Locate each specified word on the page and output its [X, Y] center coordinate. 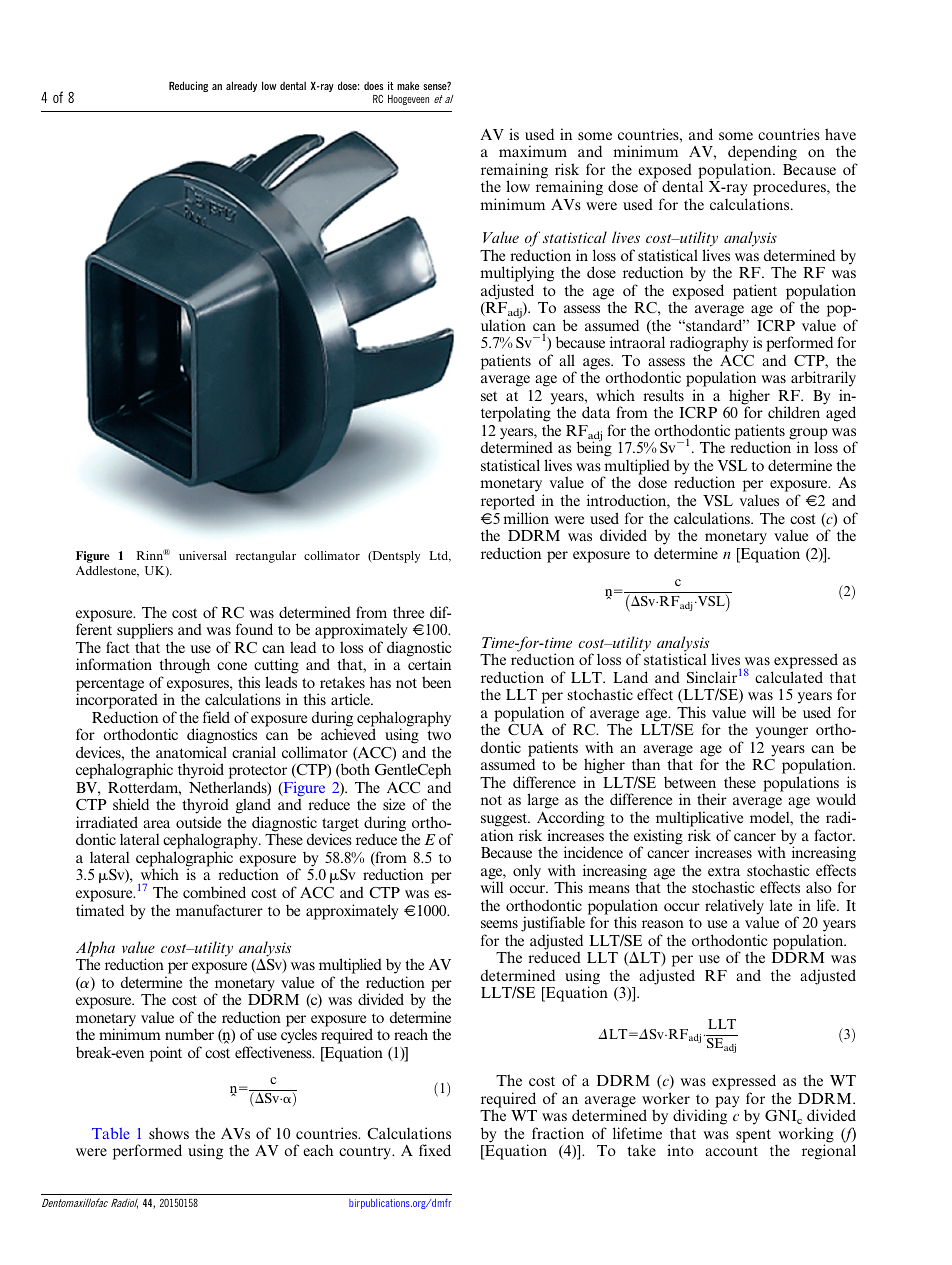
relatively [734, 908]
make [408, 86]
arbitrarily [823, 380]
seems [499, 924]
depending [762, 153]
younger [782, 733]
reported [508, 502]
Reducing [188, 86]
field [216, 717]
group [808, 435]
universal [203, 555]
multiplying [517, 274]
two [439, 735]
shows [169, 1133]
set [489, 396]
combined [214, 892]
